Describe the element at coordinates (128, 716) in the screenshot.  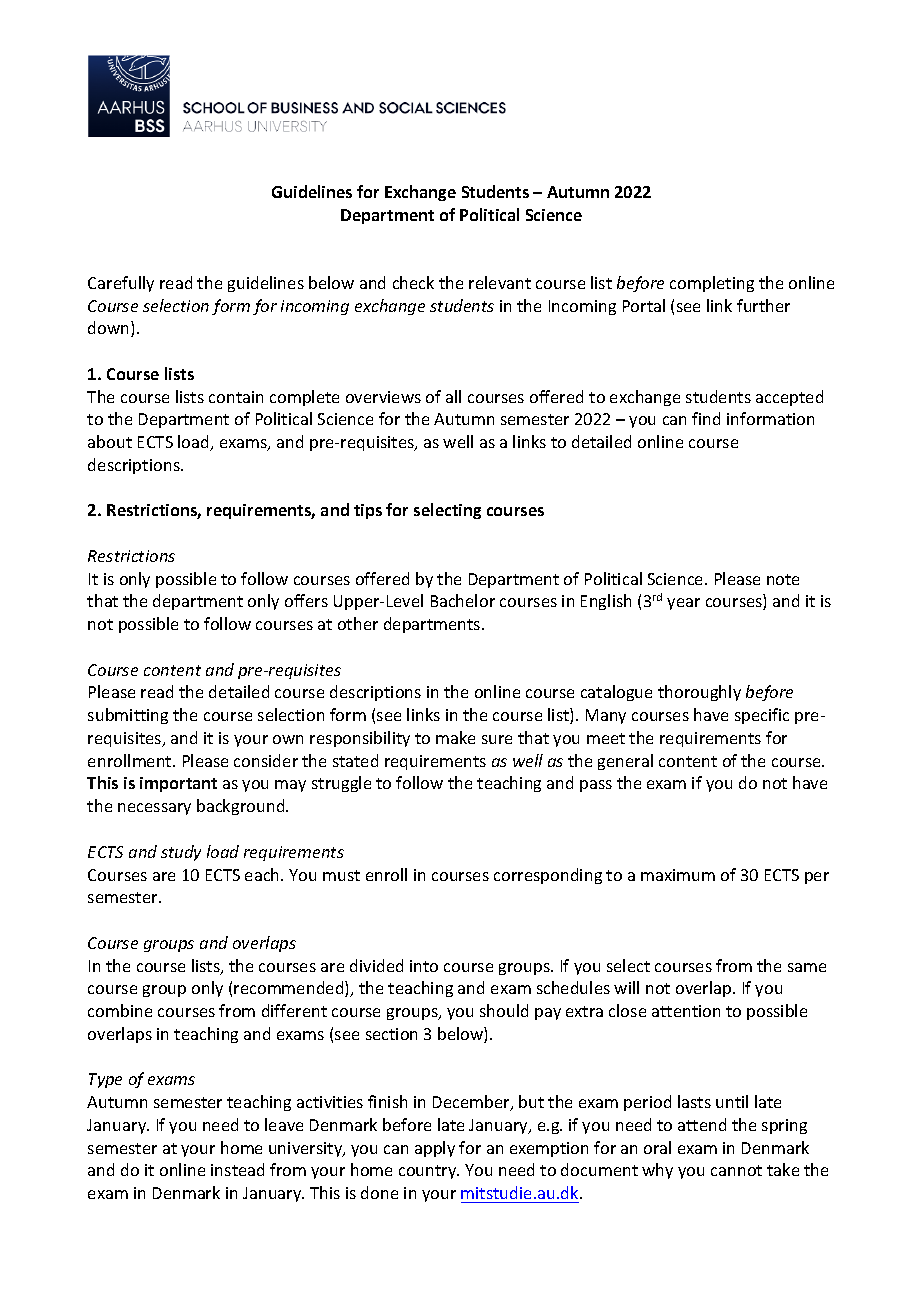
I see `submitting` at that location.
